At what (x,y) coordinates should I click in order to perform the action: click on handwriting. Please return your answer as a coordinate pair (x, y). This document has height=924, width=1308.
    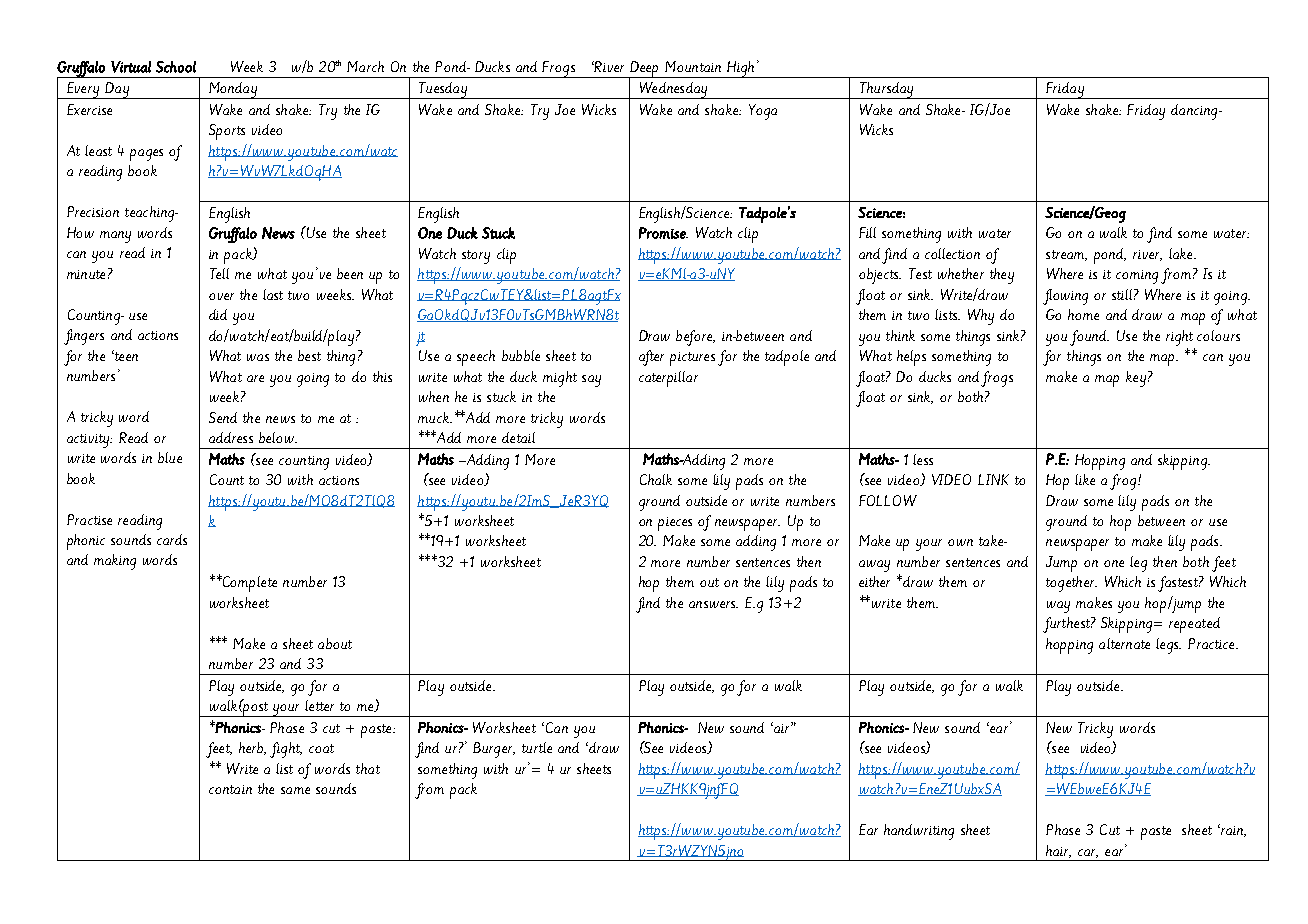
    Looking at the image, I should click on (919, 832).
